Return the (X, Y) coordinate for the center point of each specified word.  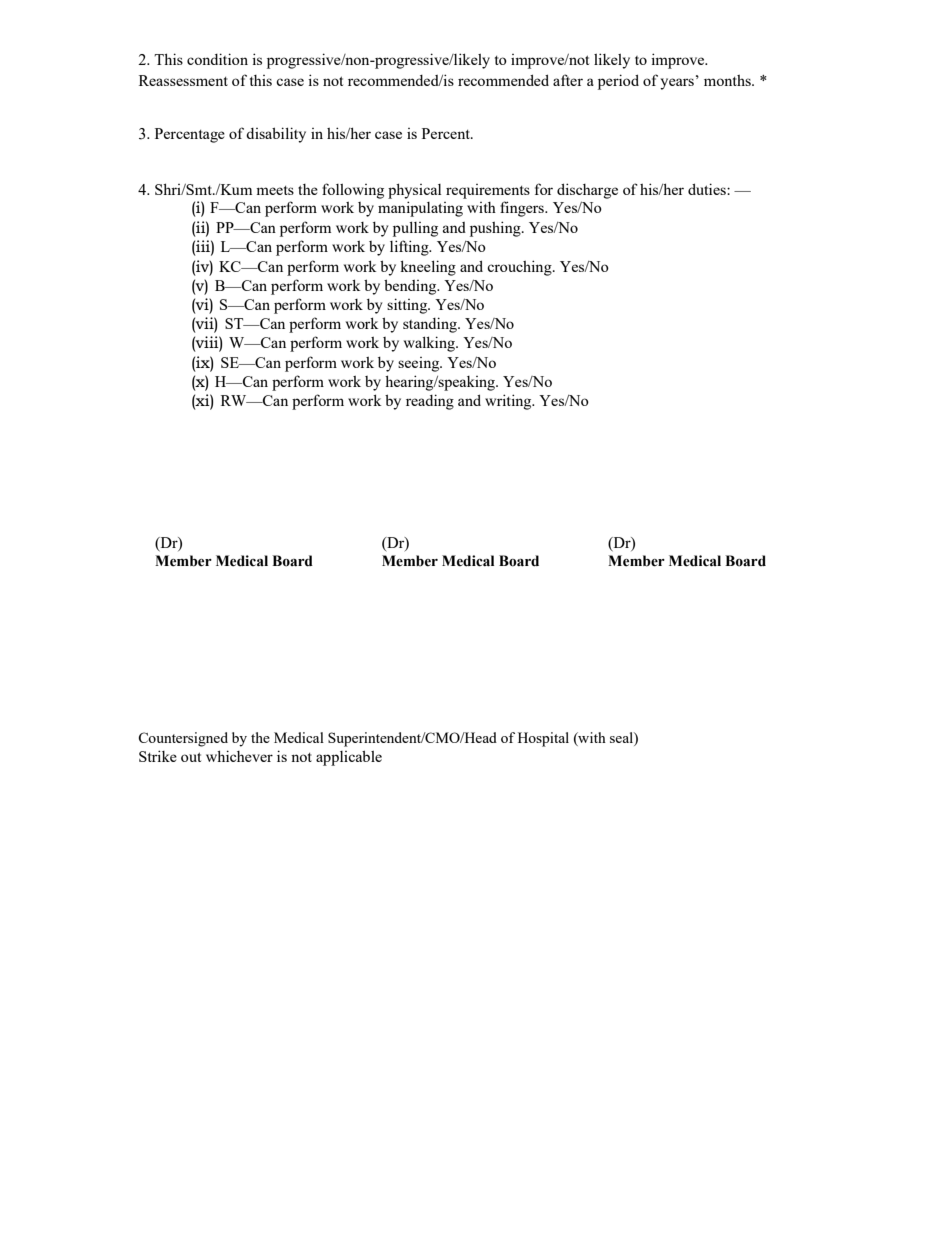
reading (430, 402)
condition (217, 59)
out (191, 757)
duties (708, 189)
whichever (239, 756)
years (677, 84)
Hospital (543, 739)
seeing (420, 364)
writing (509, 402)
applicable (349, 758)
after (568, 80)
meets (275, 190)
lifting (410, 248)
